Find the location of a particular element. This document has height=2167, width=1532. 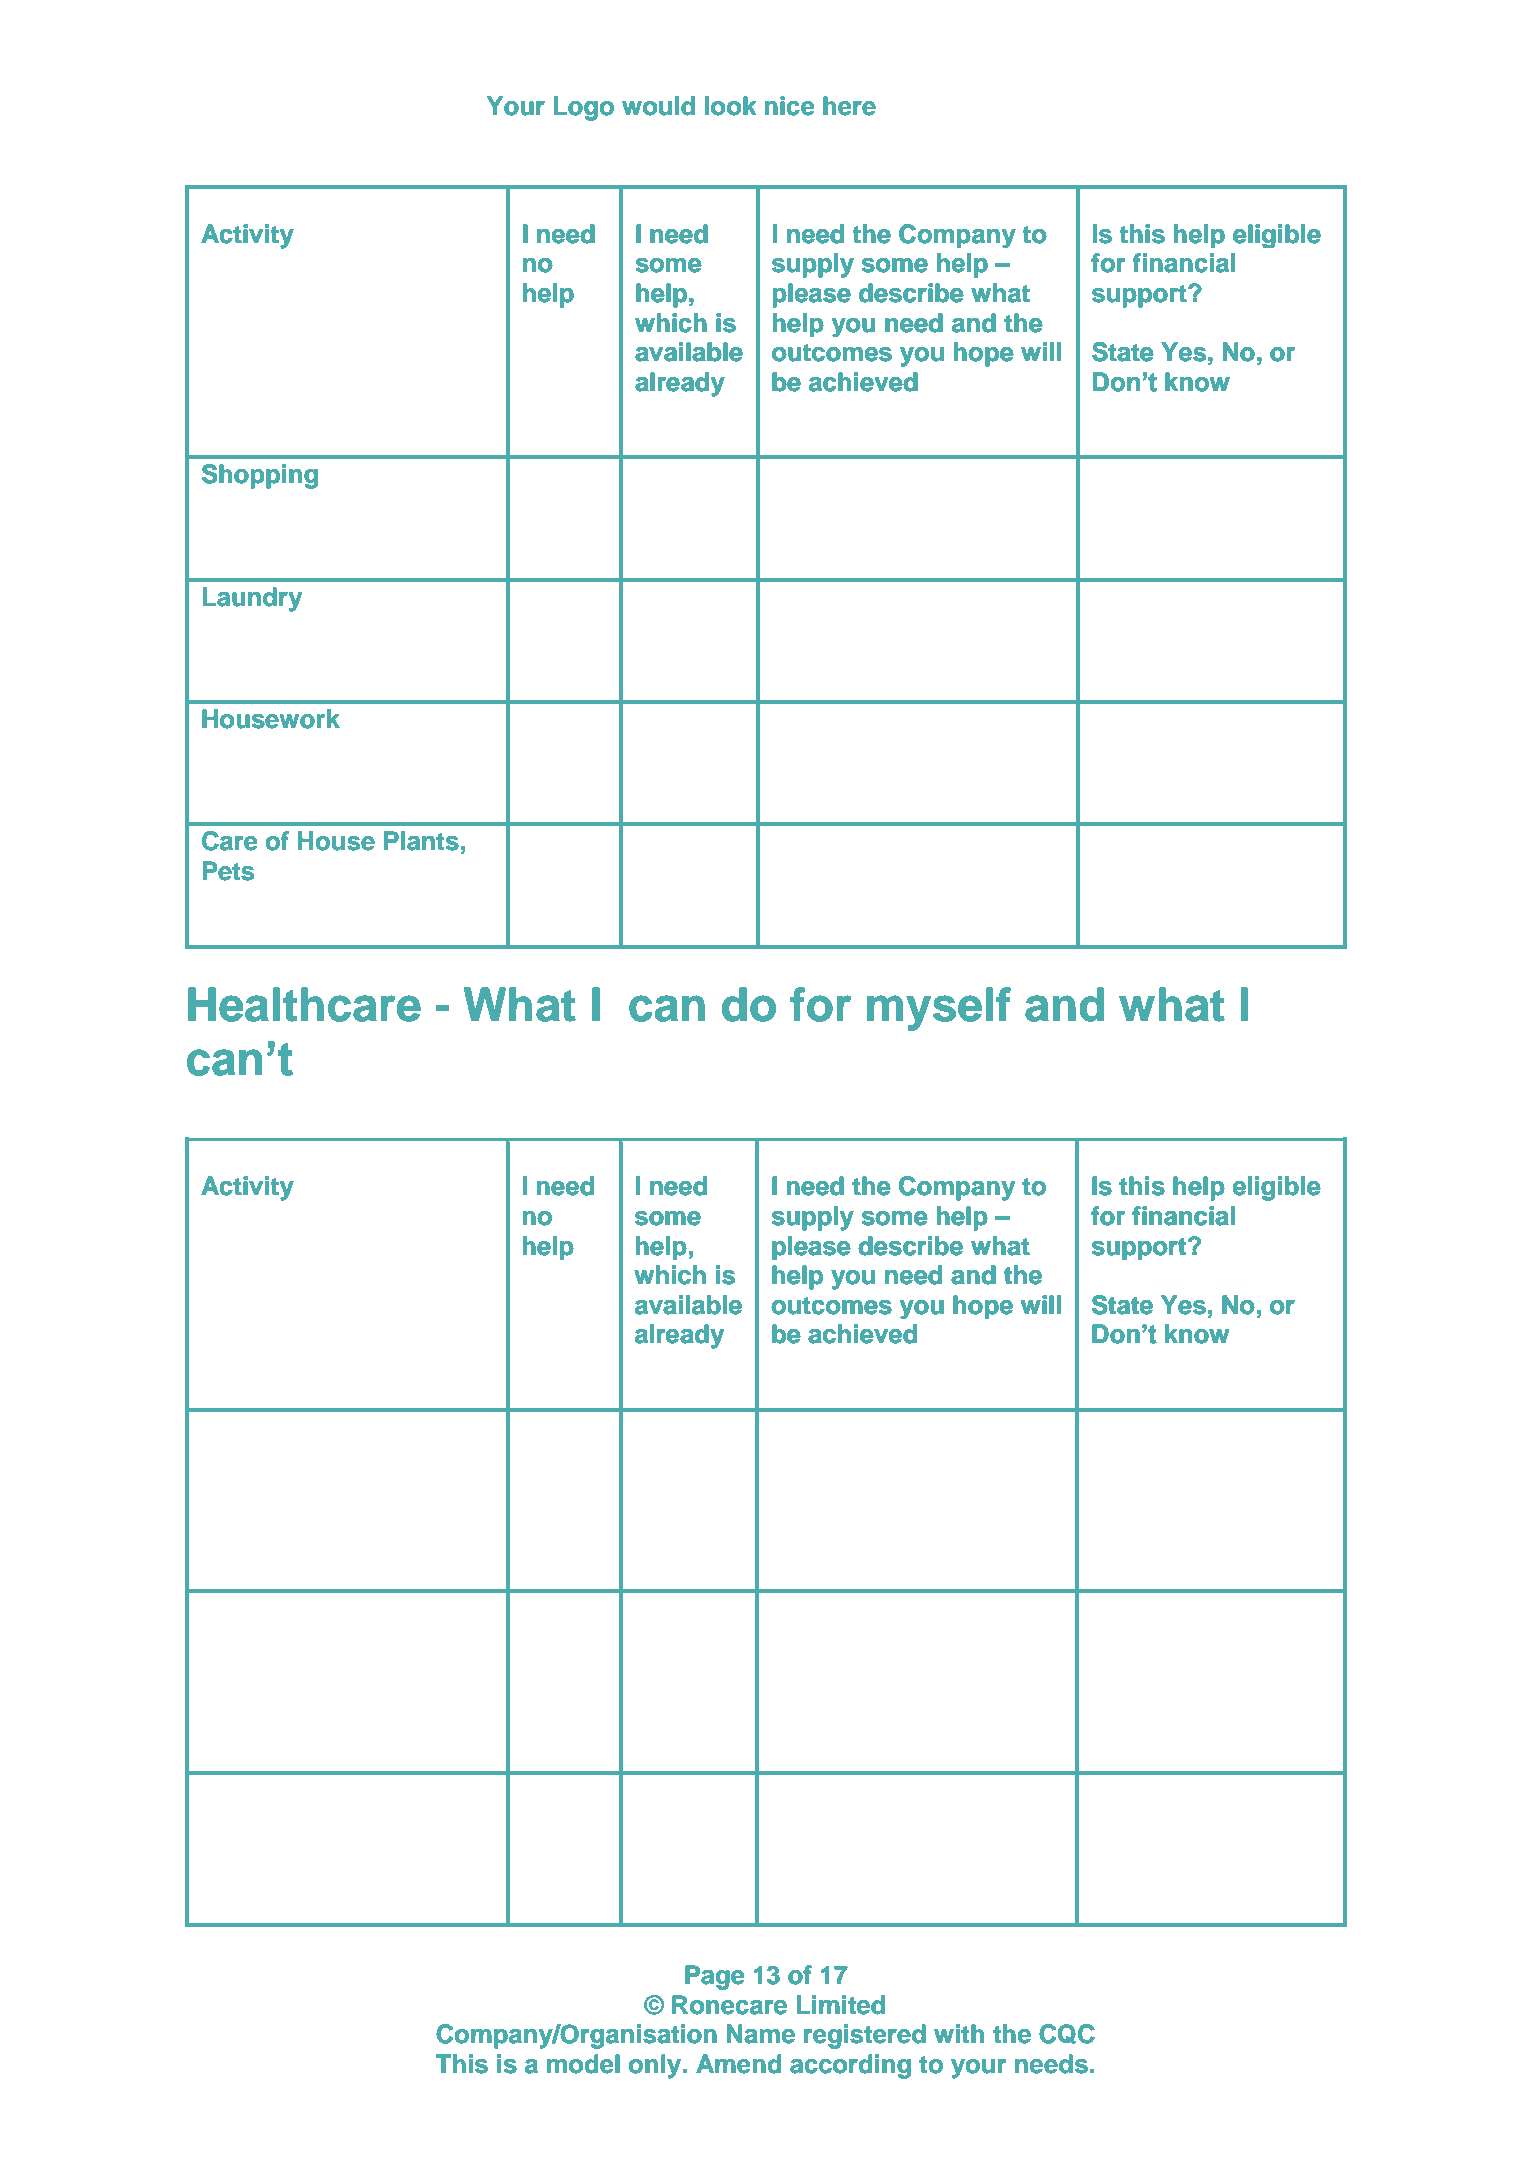

here is located at coordinates (849, 106).
